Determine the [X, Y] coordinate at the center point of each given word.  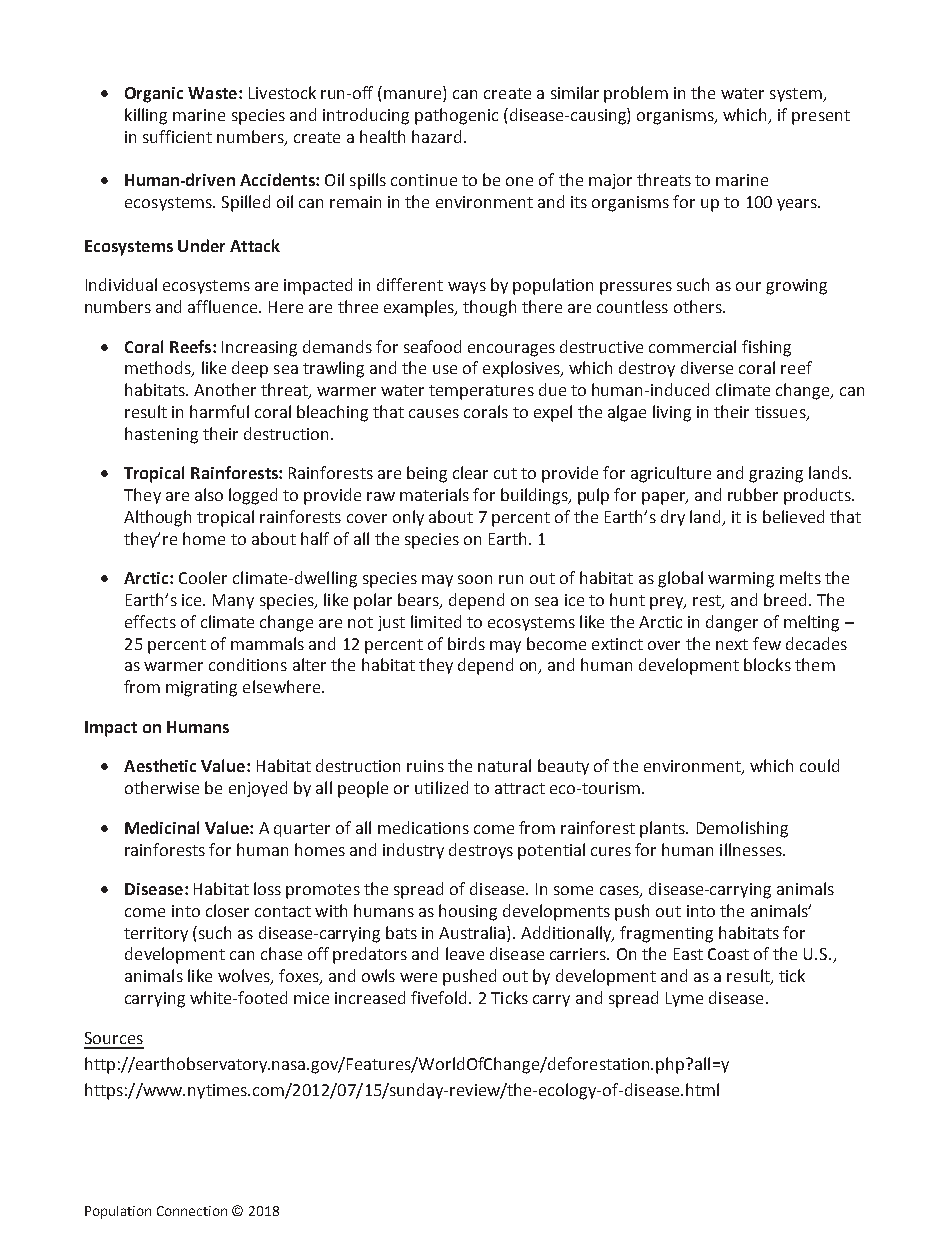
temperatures [481, 392]
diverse [707, 367]
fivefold [440, 997]
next [732, 644]
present [821, 117]
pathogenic [456, 116]
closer [227, 910]
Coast [728, 954]
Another [225, 389]
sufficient [177, 136]
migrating [201, 689]
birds [466, 643]
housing [468, 912]
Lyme [684, 999]
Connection [192, 1211]
